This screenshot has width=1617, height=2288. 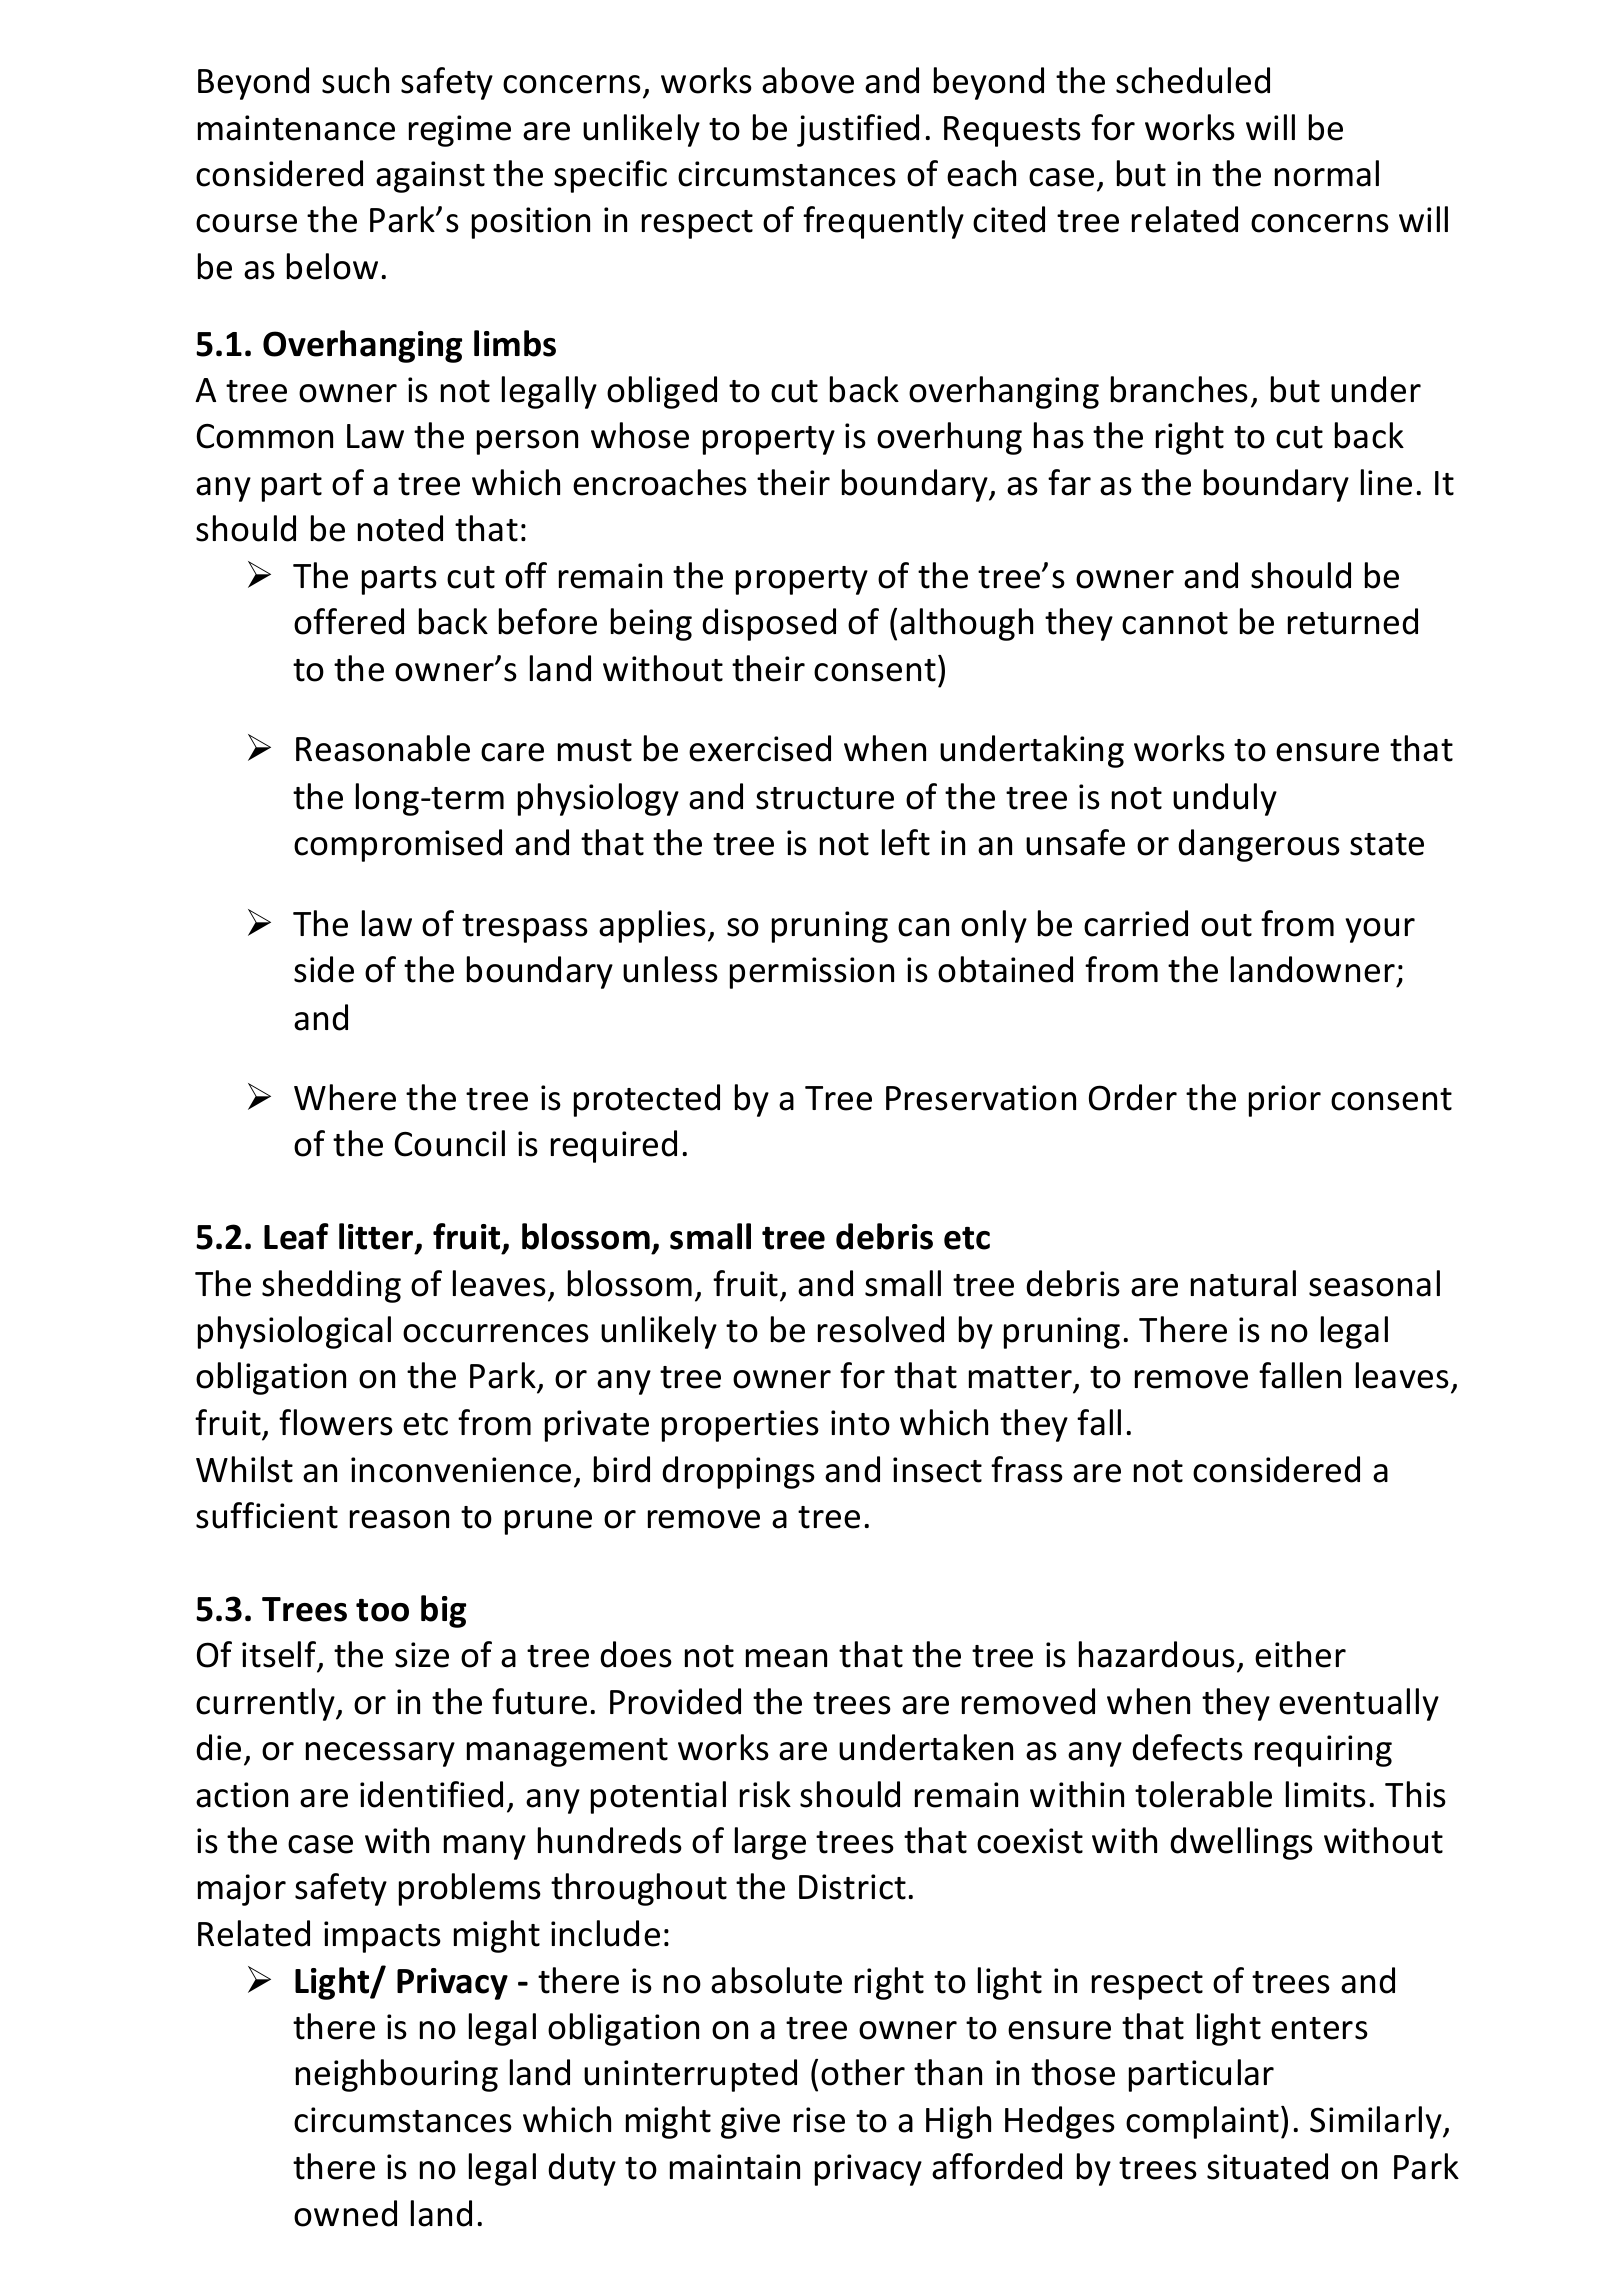 I want to click on maintenance, so click(x=296, y=128).
